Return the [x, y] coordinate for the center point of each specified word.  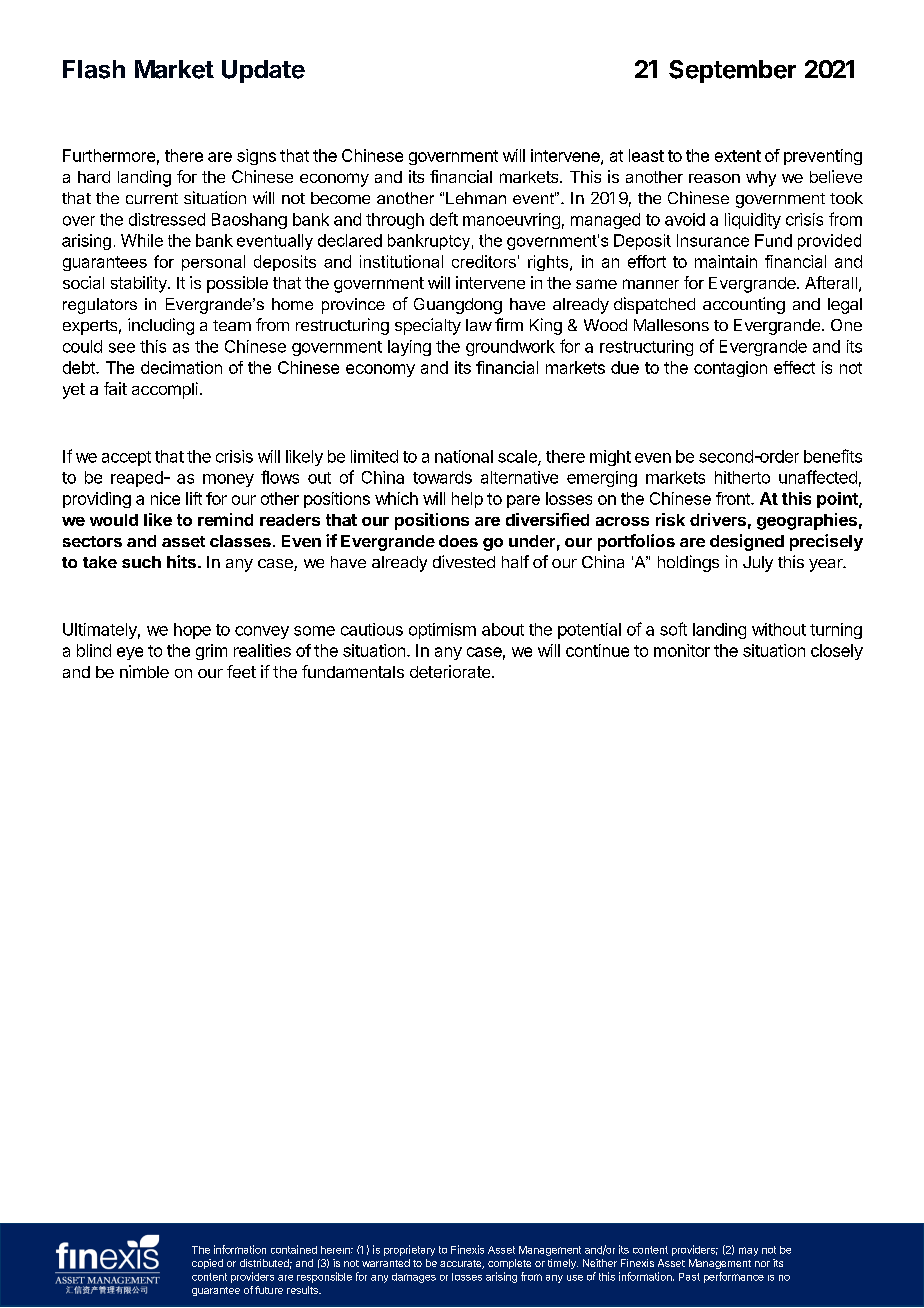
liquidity [753, 221]
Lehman [476, 198]
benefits [833, 456]
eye [130, 653]
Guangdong [458, 306]
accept [126, 458]
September [732, 71]
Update [263, 71]
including [161, 326]
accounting [744, 305]
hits [181, 561]
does [458, 541]
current [152, 198]
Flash [94, 69]
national [464, 456]
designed [747, 542]
